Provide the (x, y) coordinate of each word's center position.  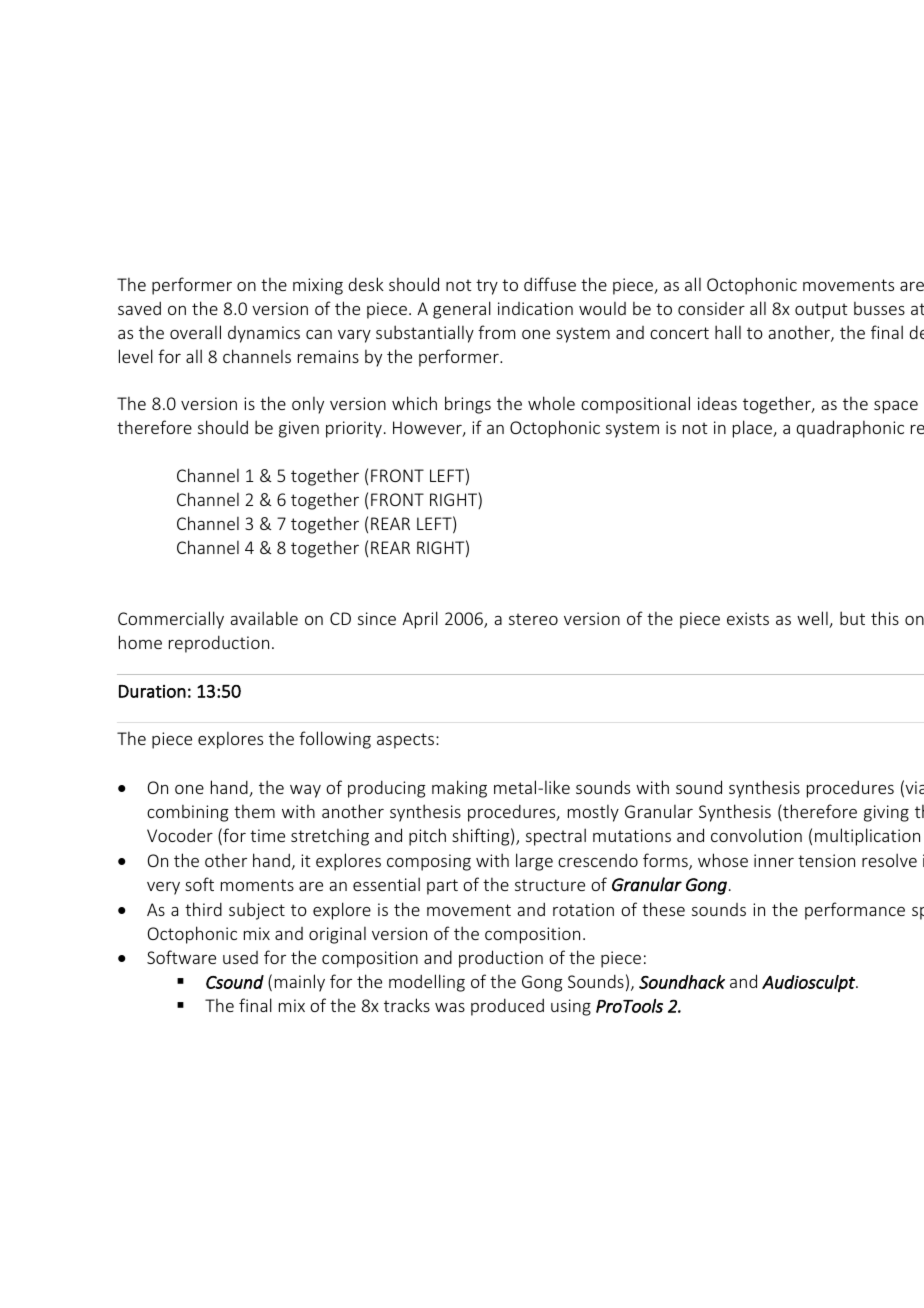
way (305, 791)
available (264, 618)
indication (535, 308)
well (813, 619)
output (821, 311)
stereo (533, 619)
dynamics (264, 334)
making (459, 789)
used (240, 957)
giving (886, 813)
